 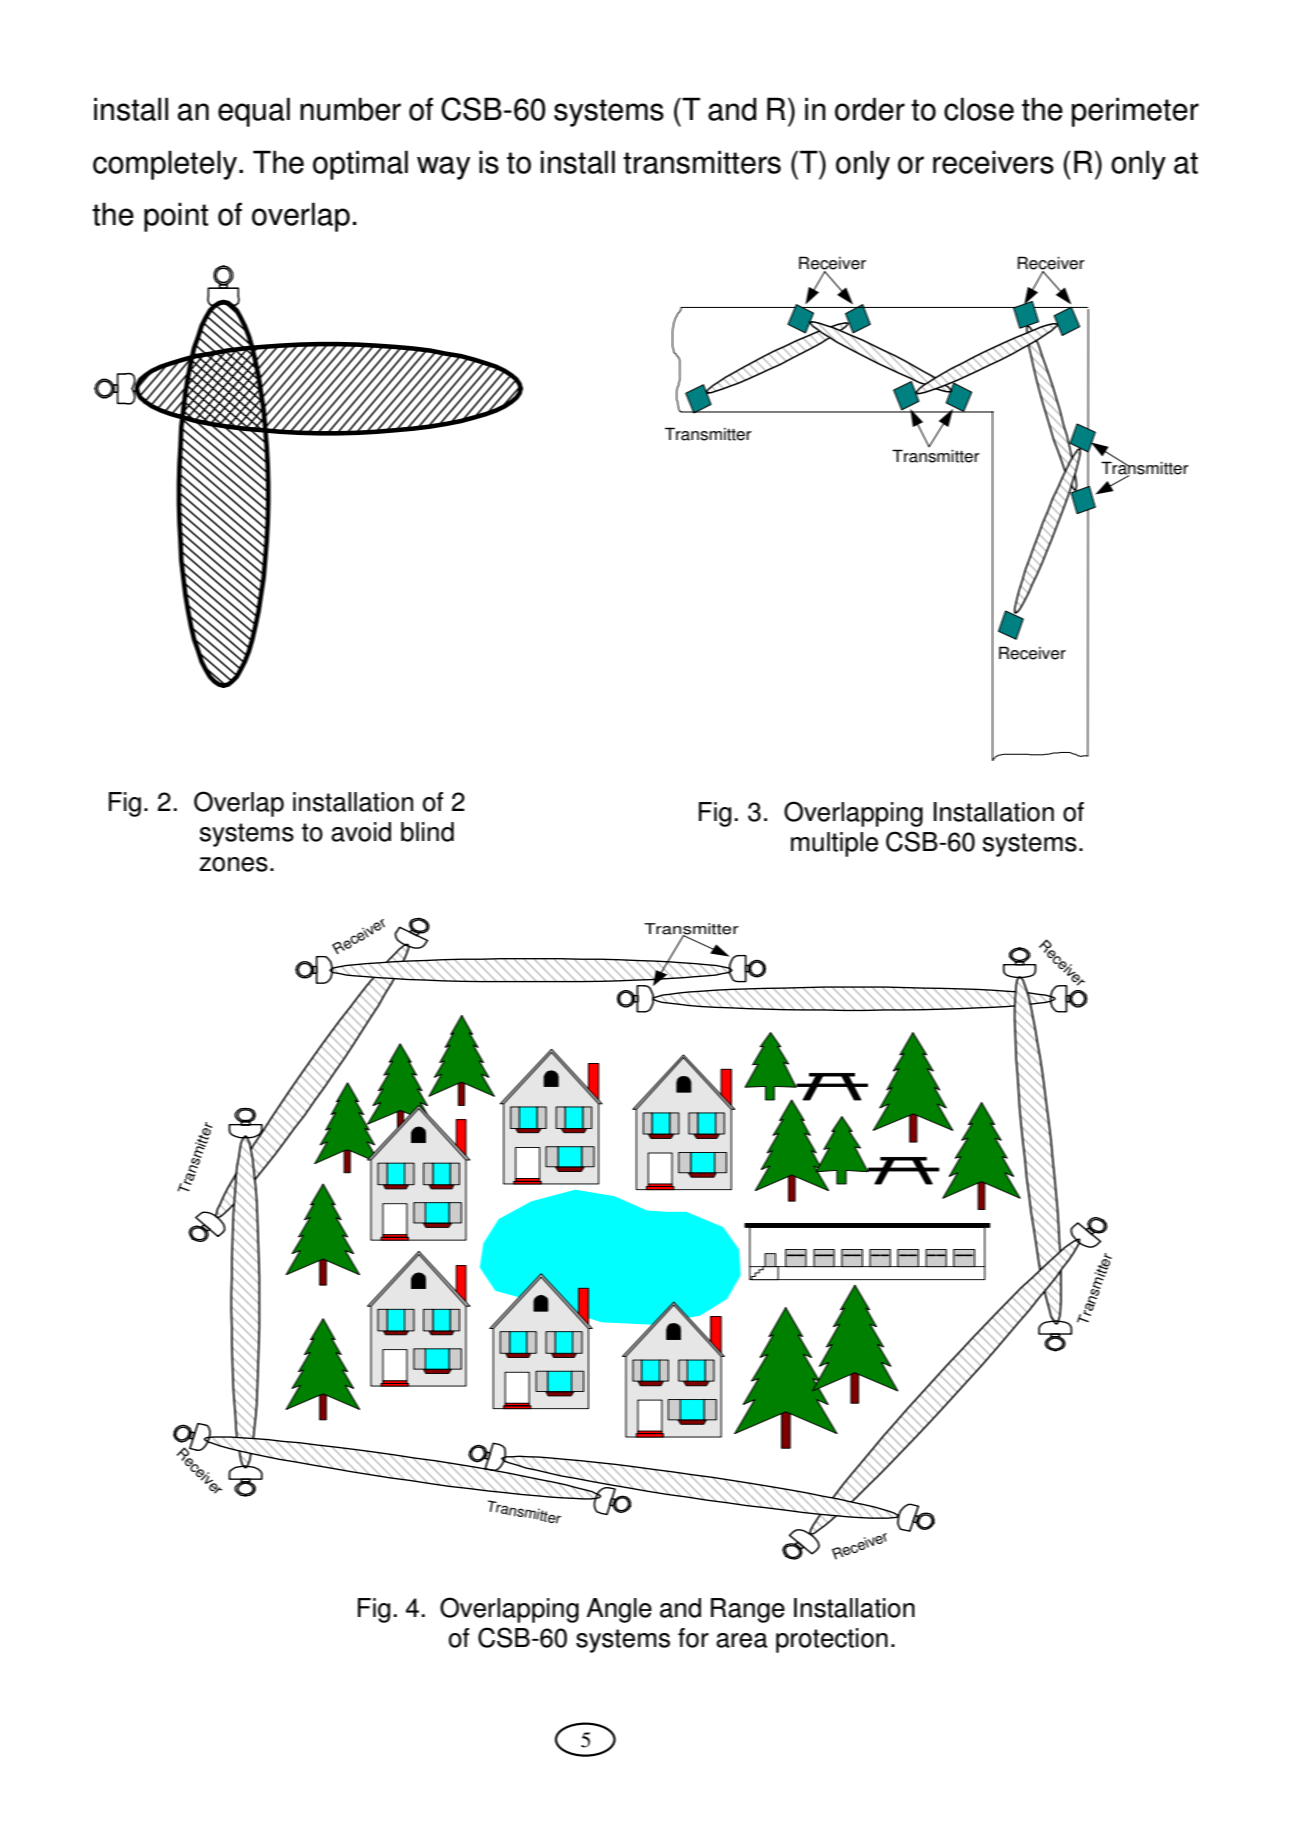 I want to click on Range, so click(x=748, y=1610).
